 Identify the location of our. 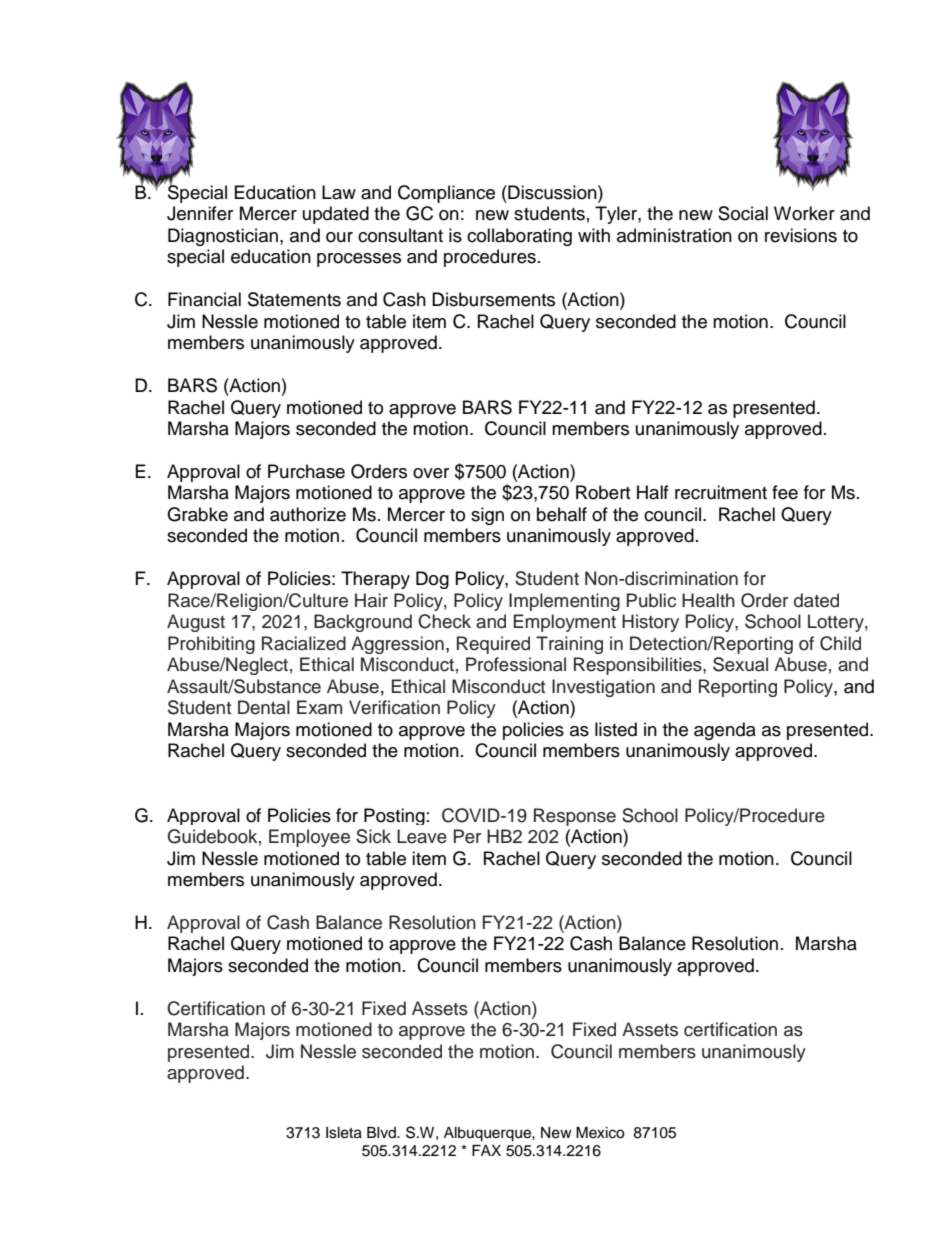
(339, 237).
